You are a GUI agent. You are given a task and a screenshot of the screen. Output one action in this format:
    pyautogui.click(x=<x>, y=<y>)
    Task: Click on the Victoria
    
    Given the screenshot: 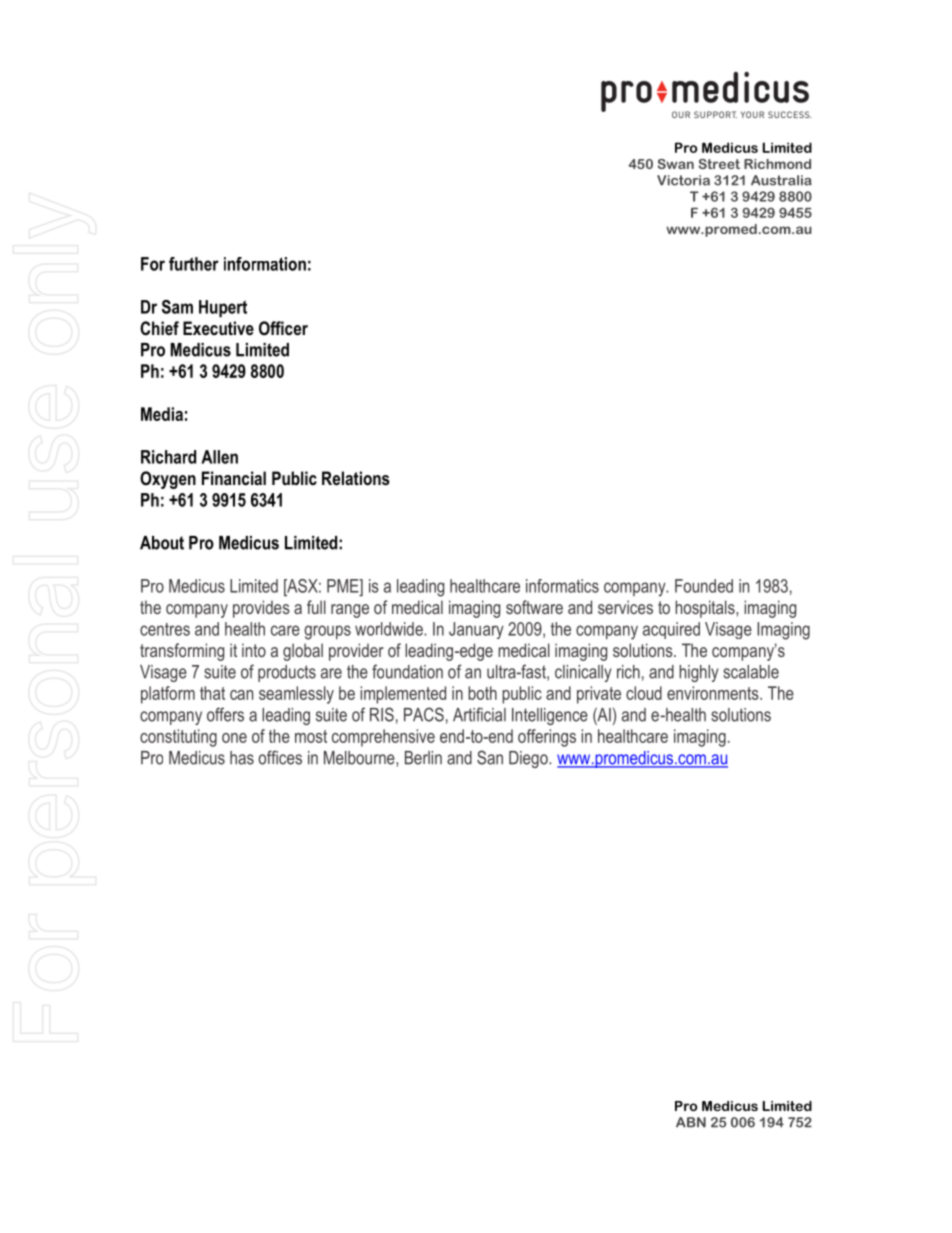 What is the action you would take?
    pyautogui.click(x=683, y=180)
